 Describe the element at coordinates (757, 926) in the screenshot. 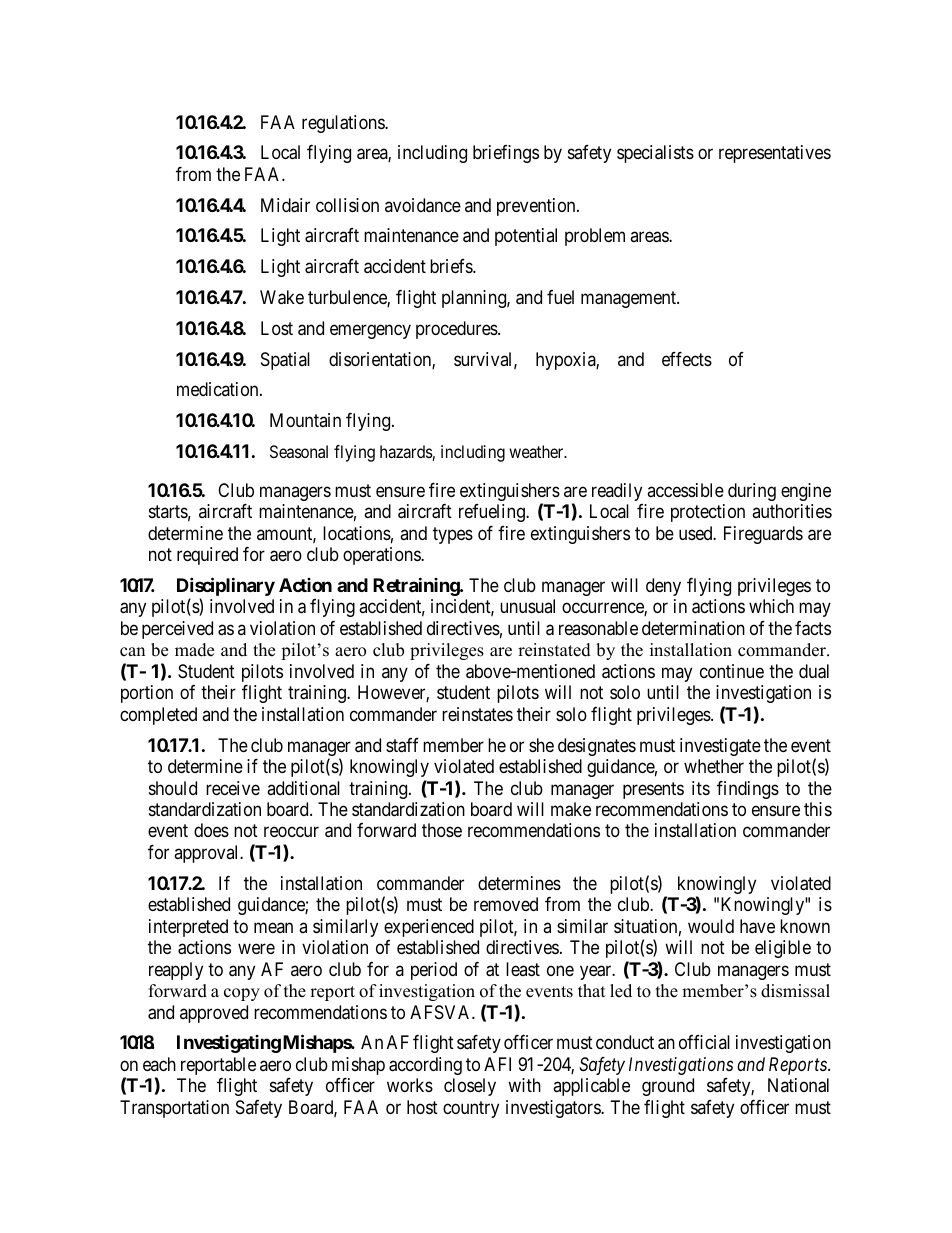

I see `have` at that location.
